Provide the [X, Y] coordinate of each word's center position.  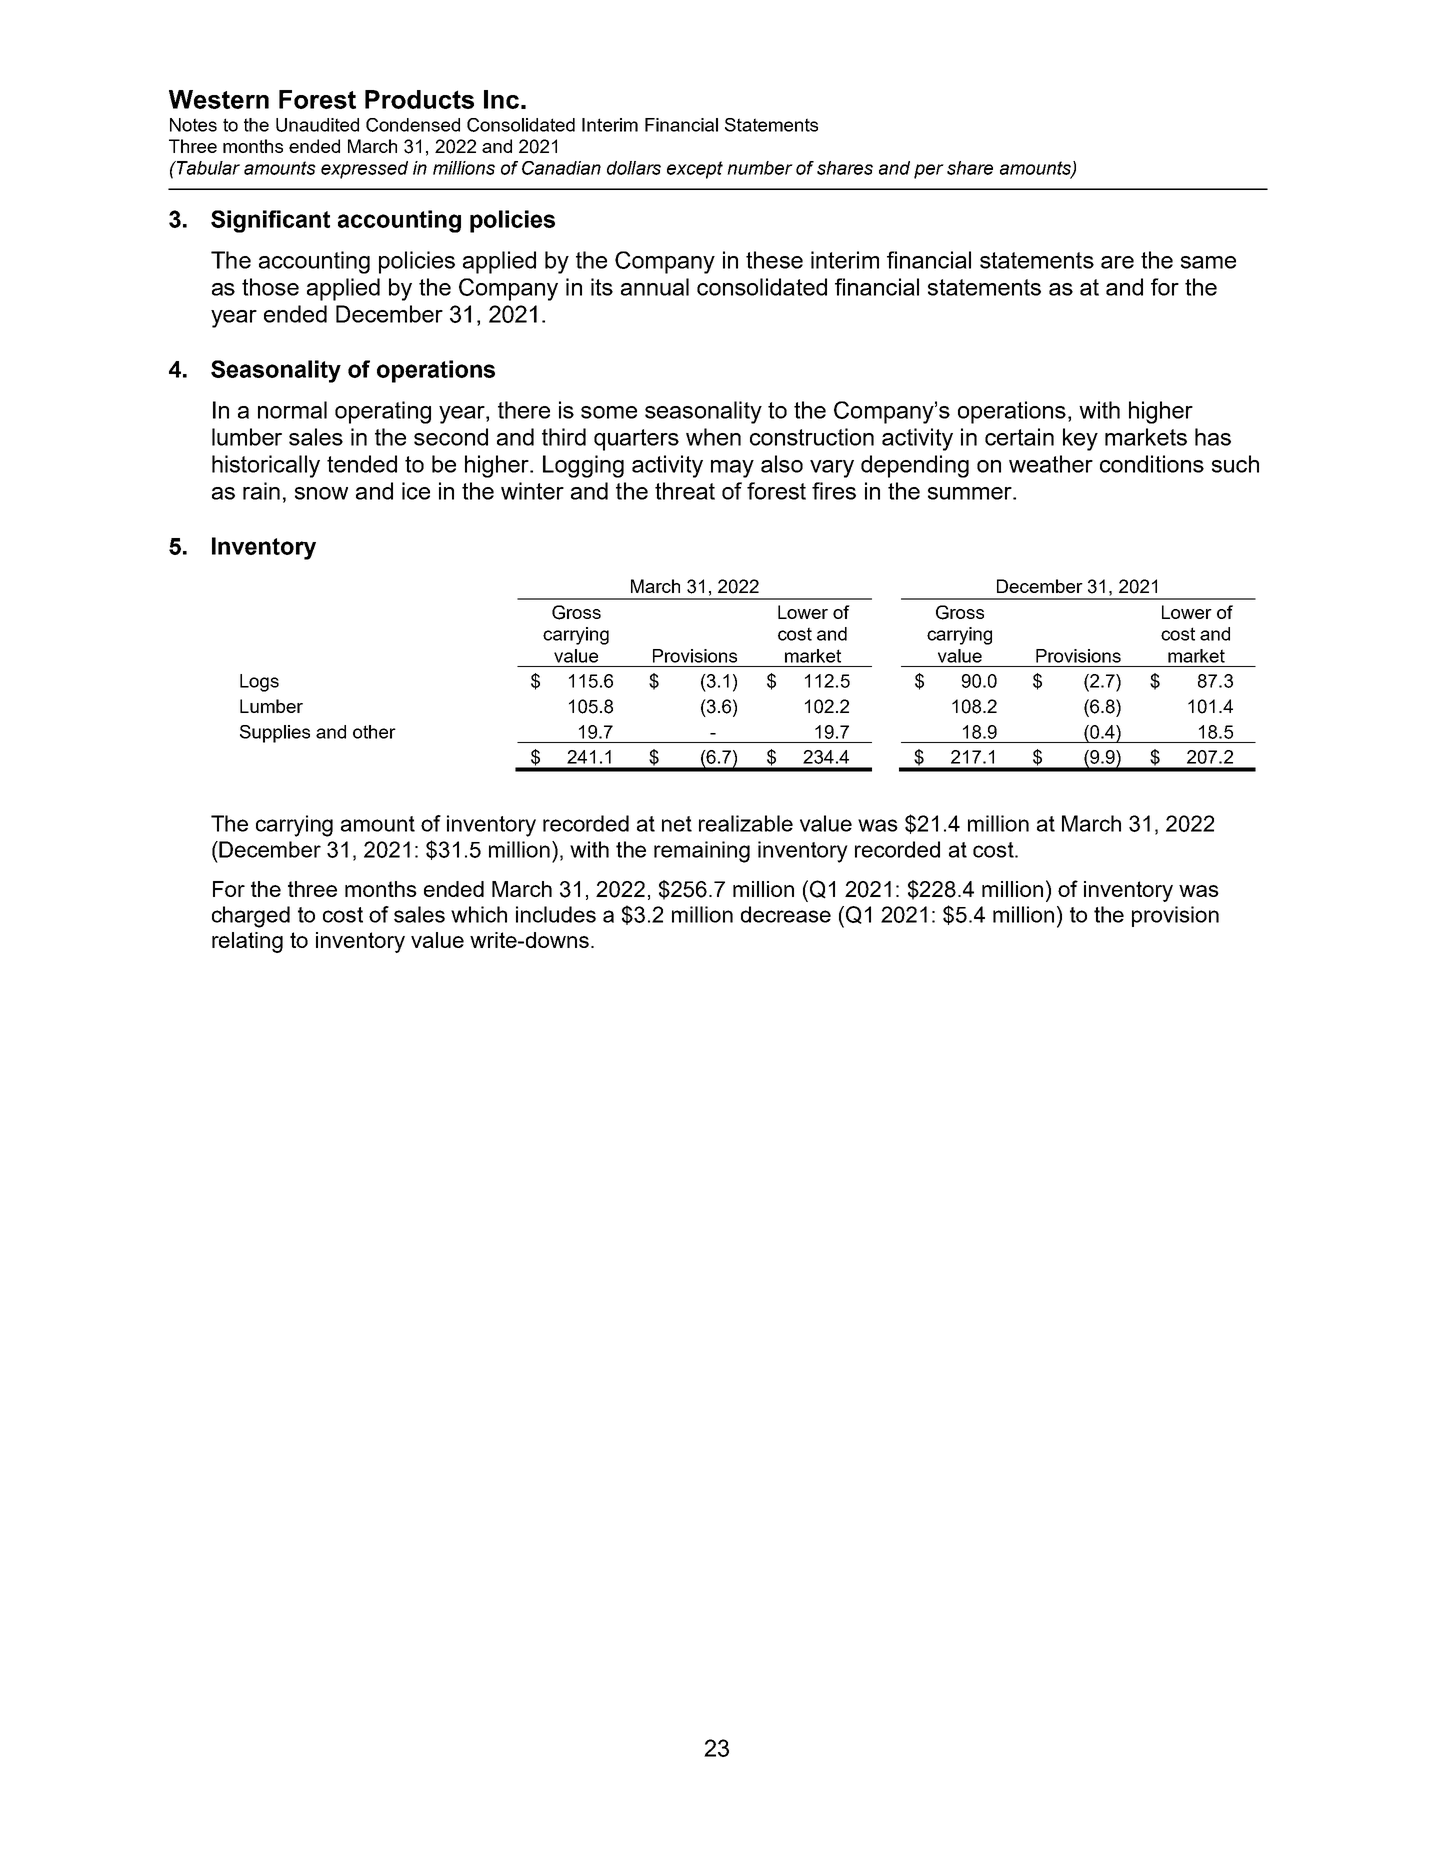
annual [655, 287]
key [1080, 439]
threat [685, 491]
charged [251, 917]
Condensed [413, 125]
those [270, 287]
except [695, 170]
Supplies [275, 734]
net [677, 824]
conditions [1152, 464]
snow [321, 493]
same [1208, 262]
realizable [746, 823]
